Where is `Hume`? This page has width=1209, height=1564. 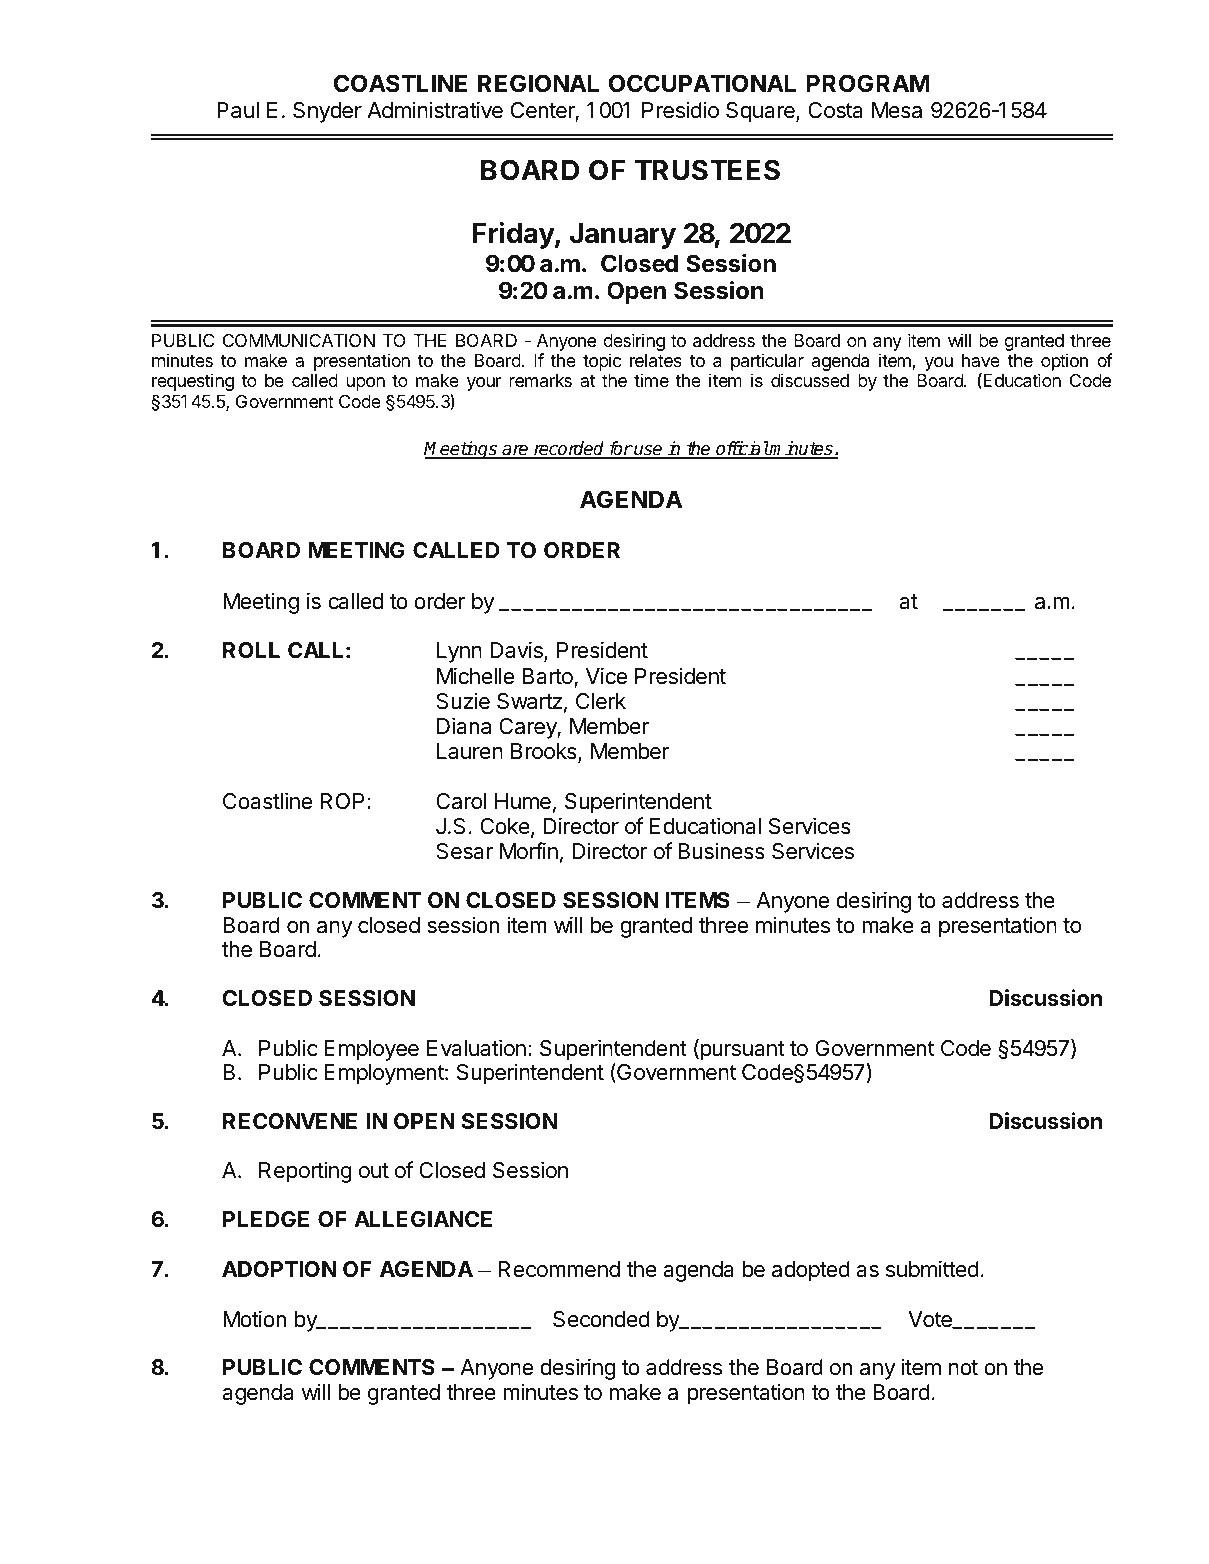
Hume is located at coordinates (523, 801).
